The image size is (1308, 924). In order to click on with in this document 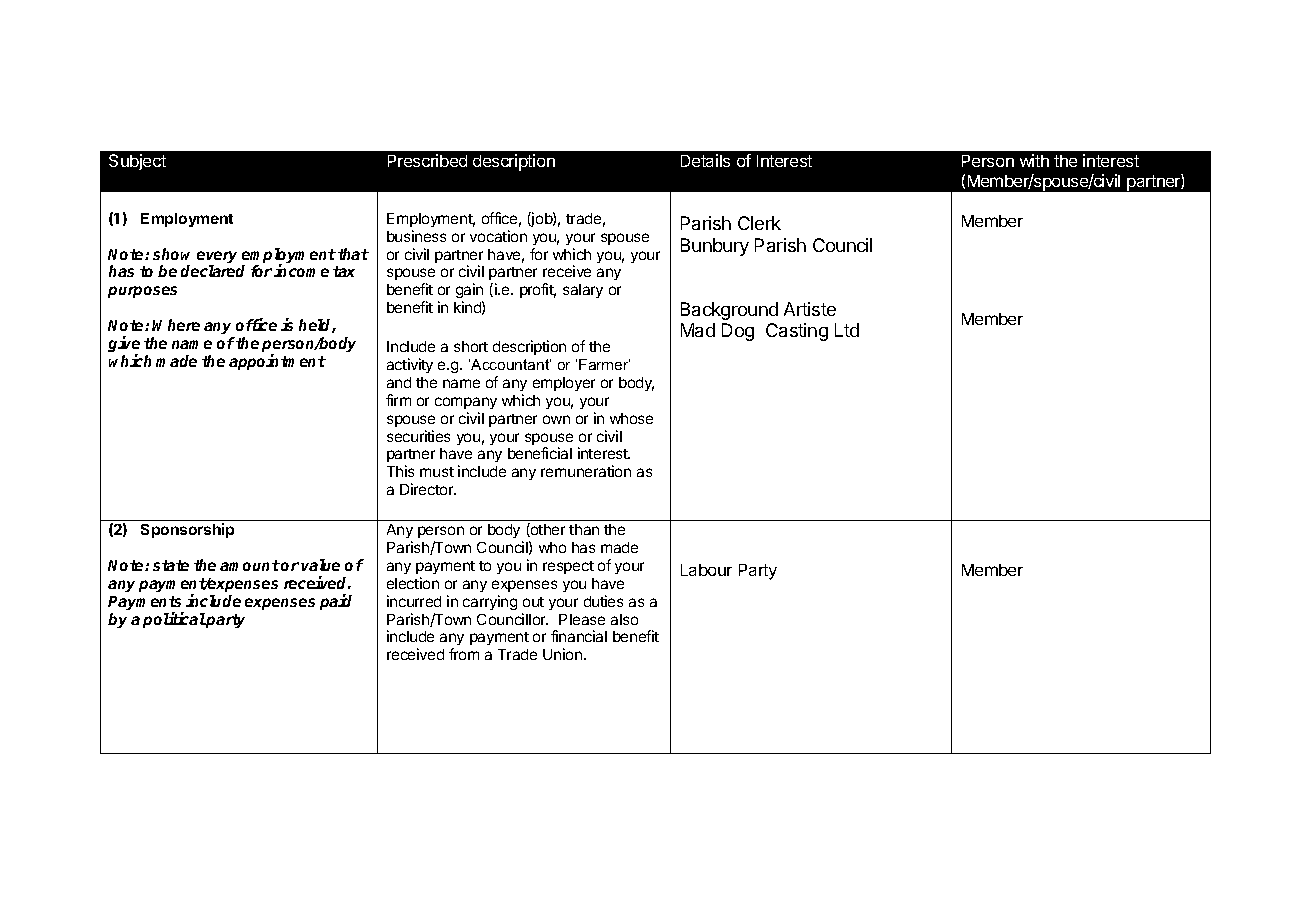, I will do `click(1034, 160)`.
